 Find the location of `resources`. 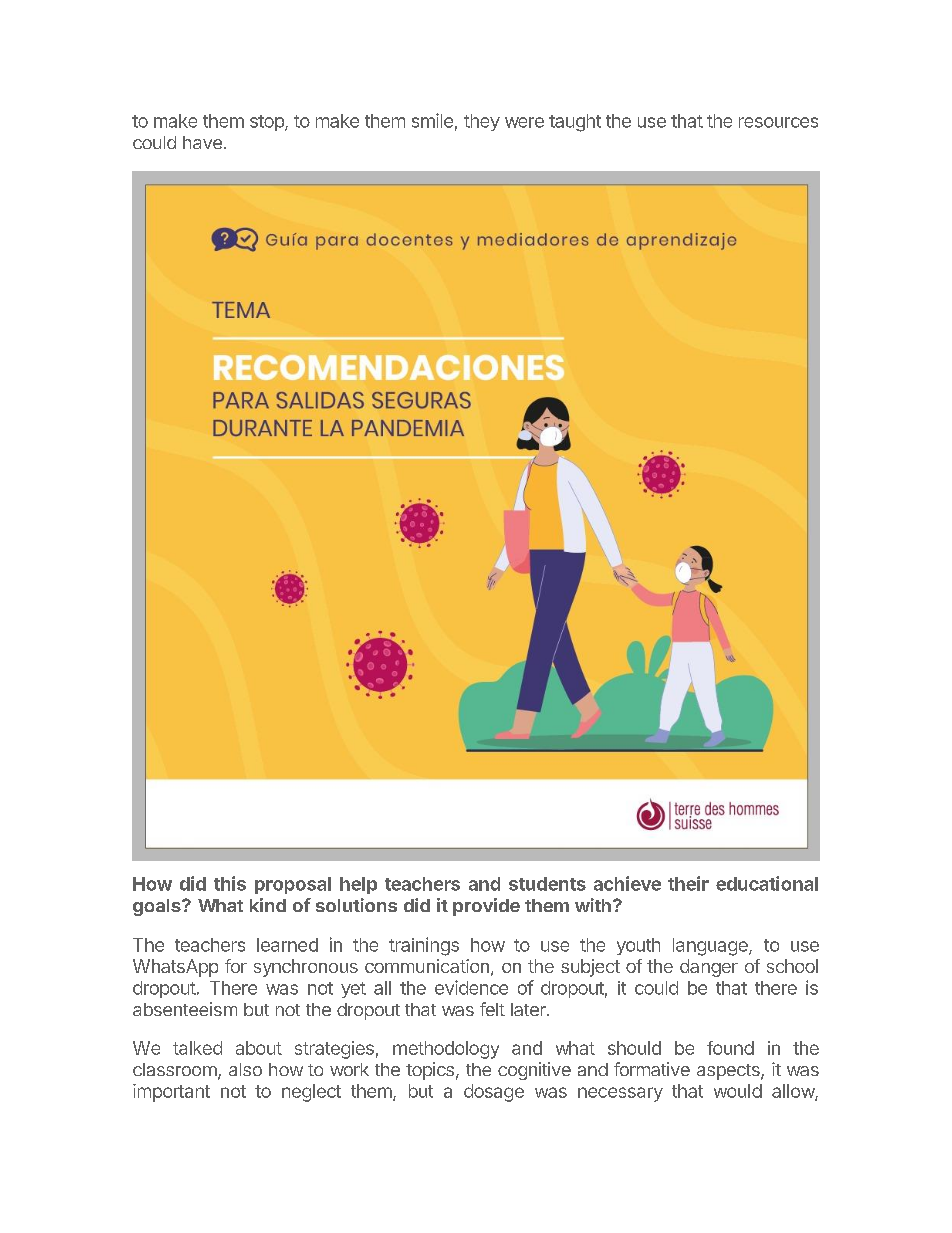

resources is located at coordinates (778, 122).
